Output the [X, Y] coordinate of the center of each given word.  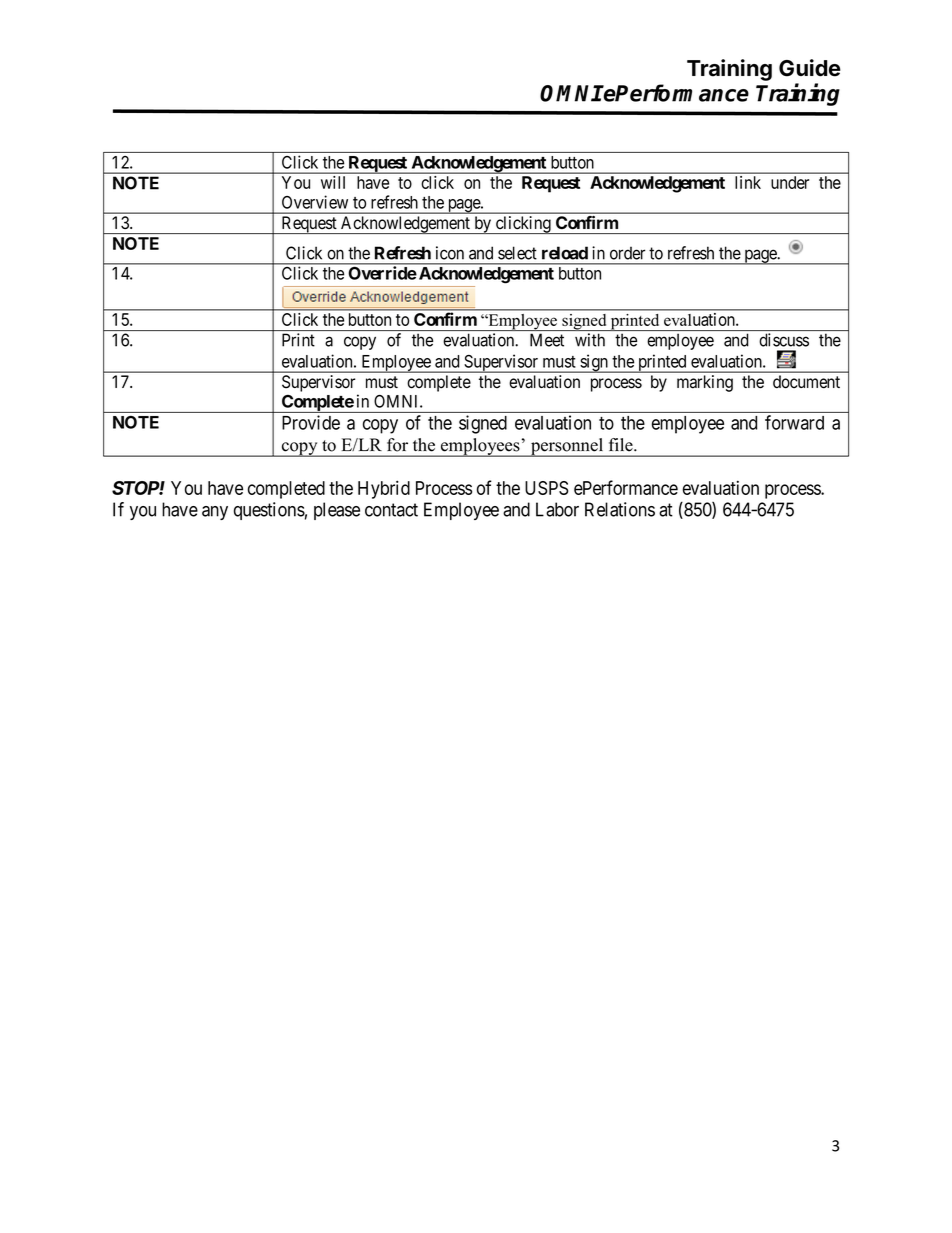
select [517, 253]
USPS [546, 488]
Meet [547, 340]
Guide [810, 68]
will [333, 182]
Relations [620, 509]
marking [705, 383]
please [337, 511]
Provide [311, 422]
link [748, 182]
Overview [315, 202]
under [790, 182]
